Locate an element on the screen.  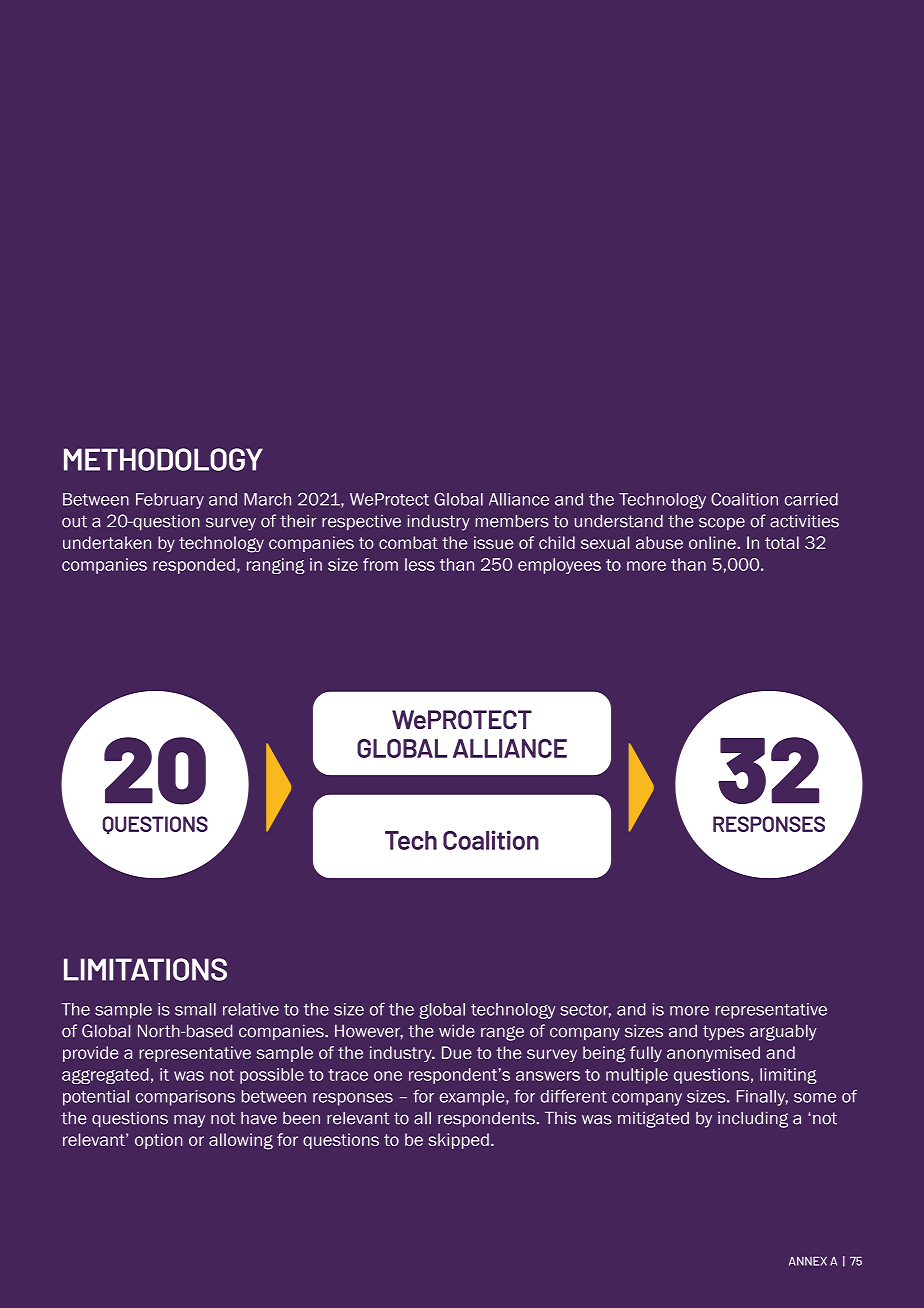
option is located at coordinates (159, 1141).
